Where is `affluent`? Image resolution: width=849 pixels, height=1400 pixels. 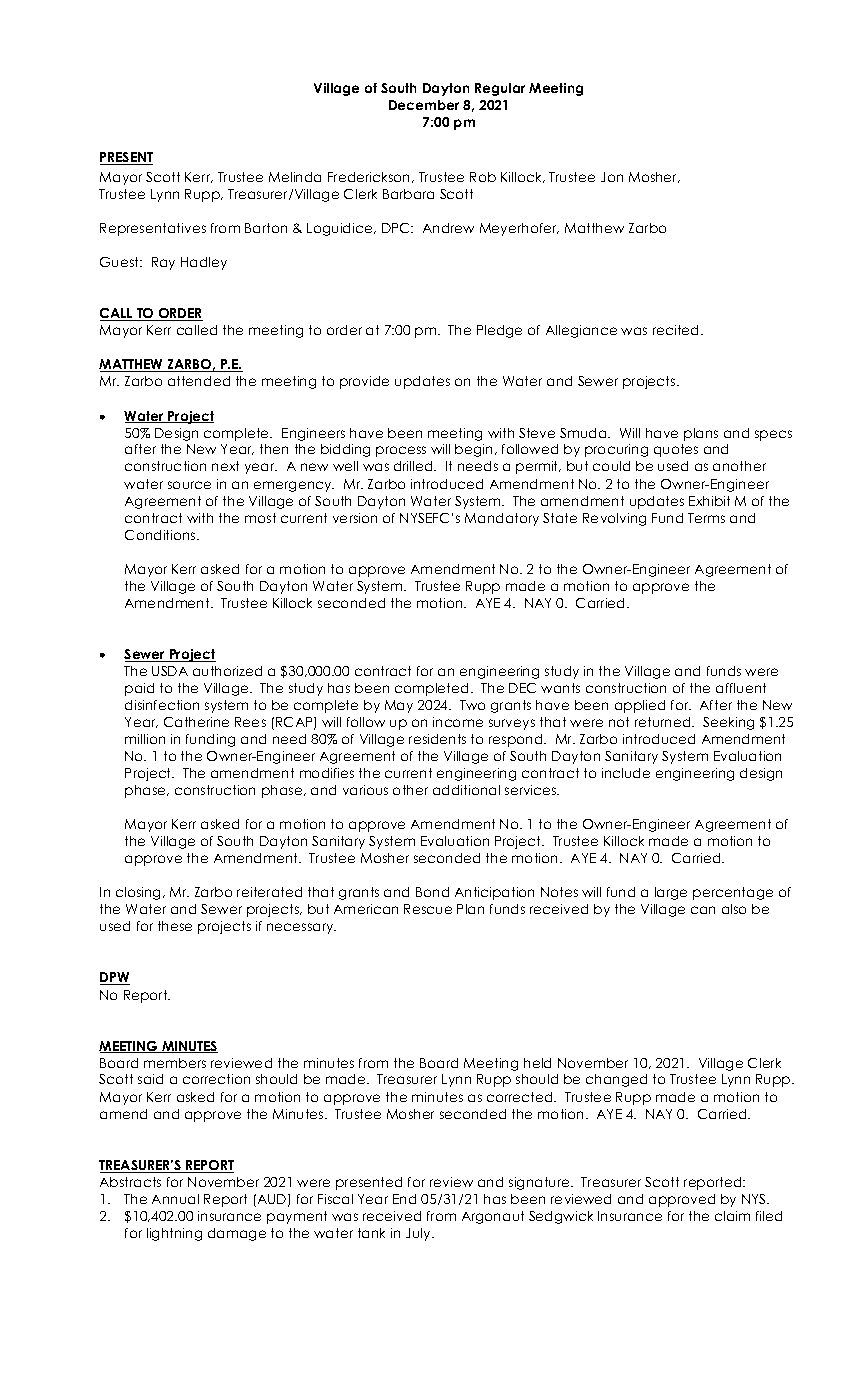 affluent is located at coordinates (741, 688).
